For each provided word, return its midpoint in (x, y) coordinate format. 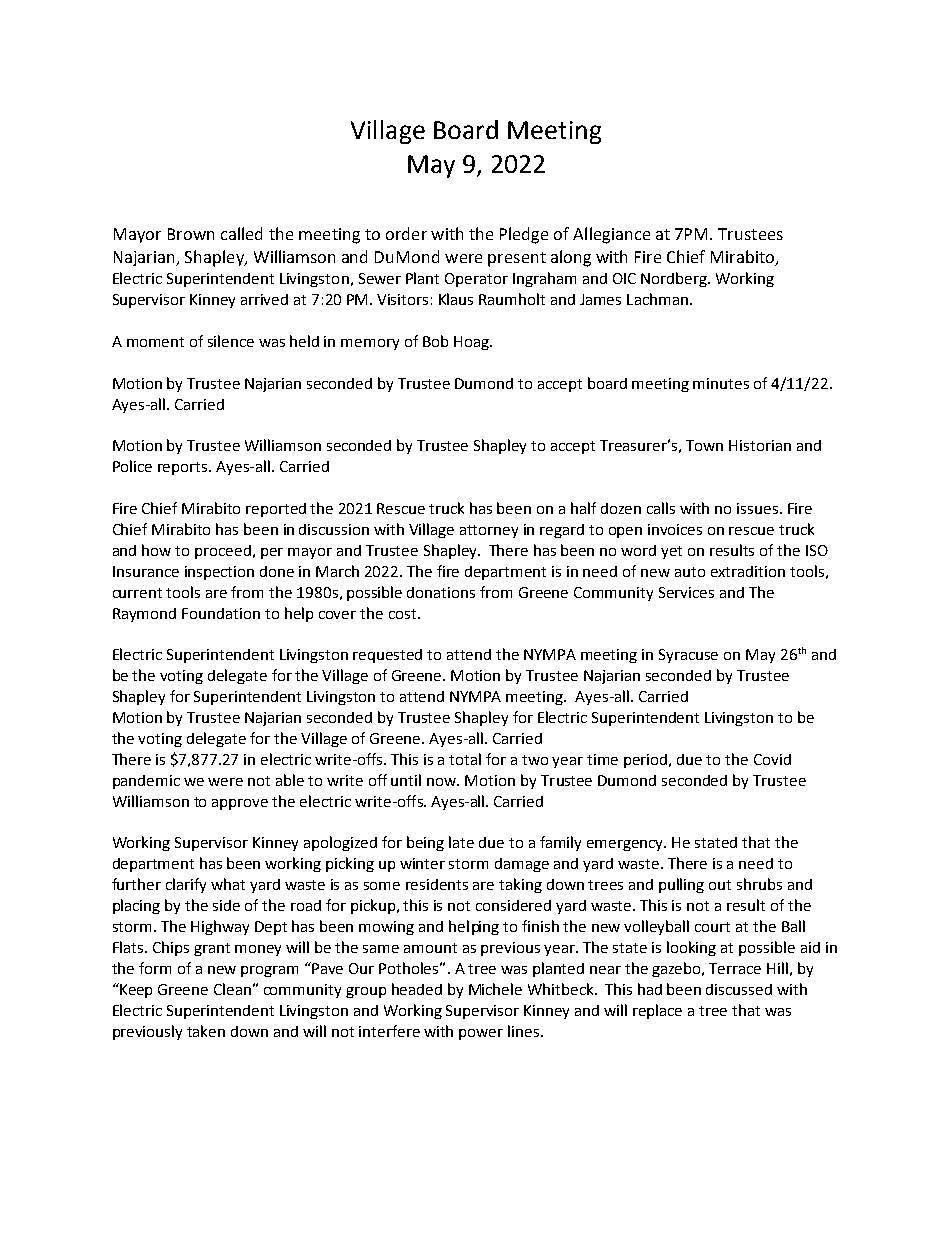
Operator (476, 280)
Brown (191, 234)
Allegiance (611, 235)
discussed (739, 989)
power (481, 1034)
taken (206, 1031)
